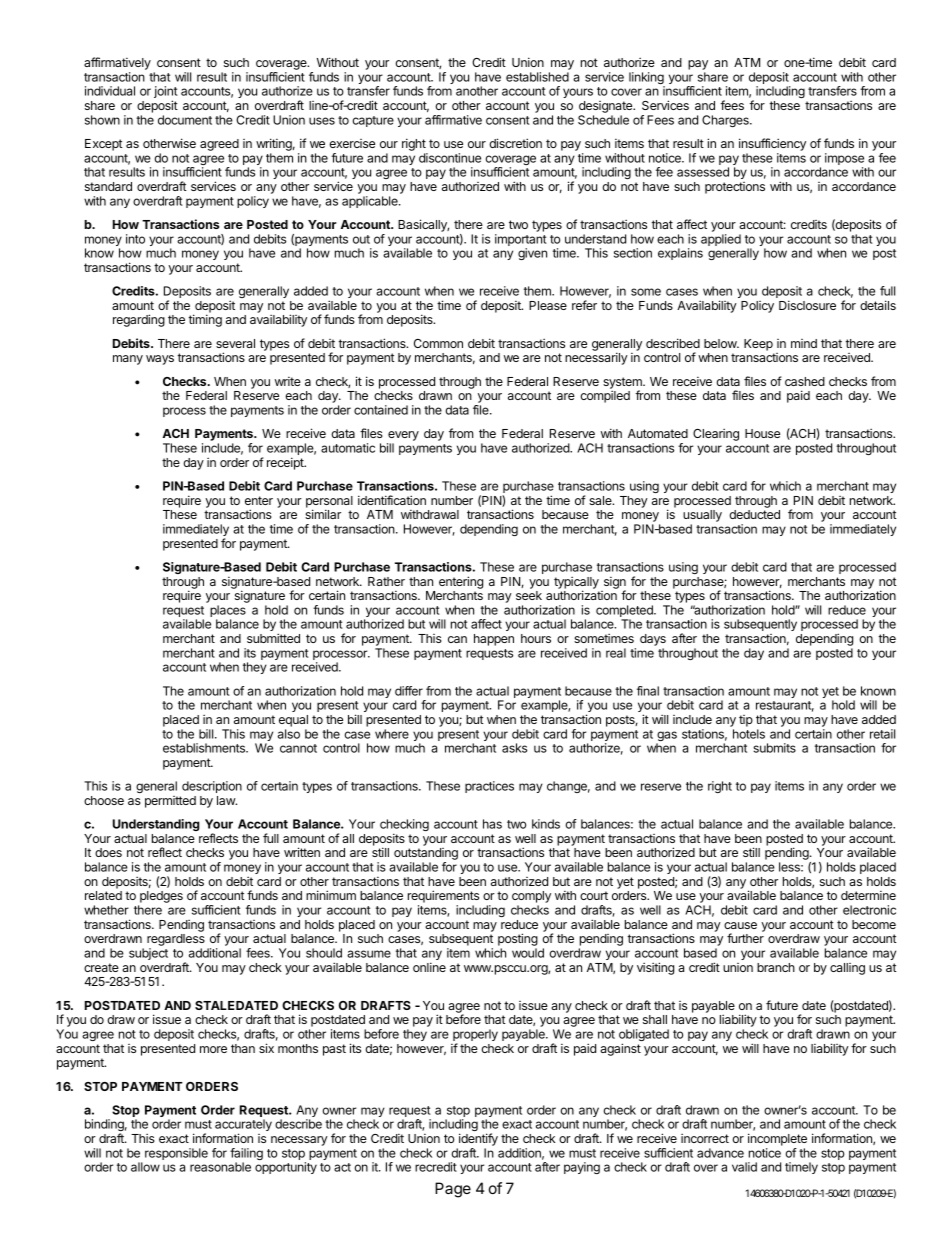 The height and width of the screenshot is (1233, 952). What do you see at coordinates (754, 514) in the screenshot?
I see `deducted` at bounding box center [754, 514].
